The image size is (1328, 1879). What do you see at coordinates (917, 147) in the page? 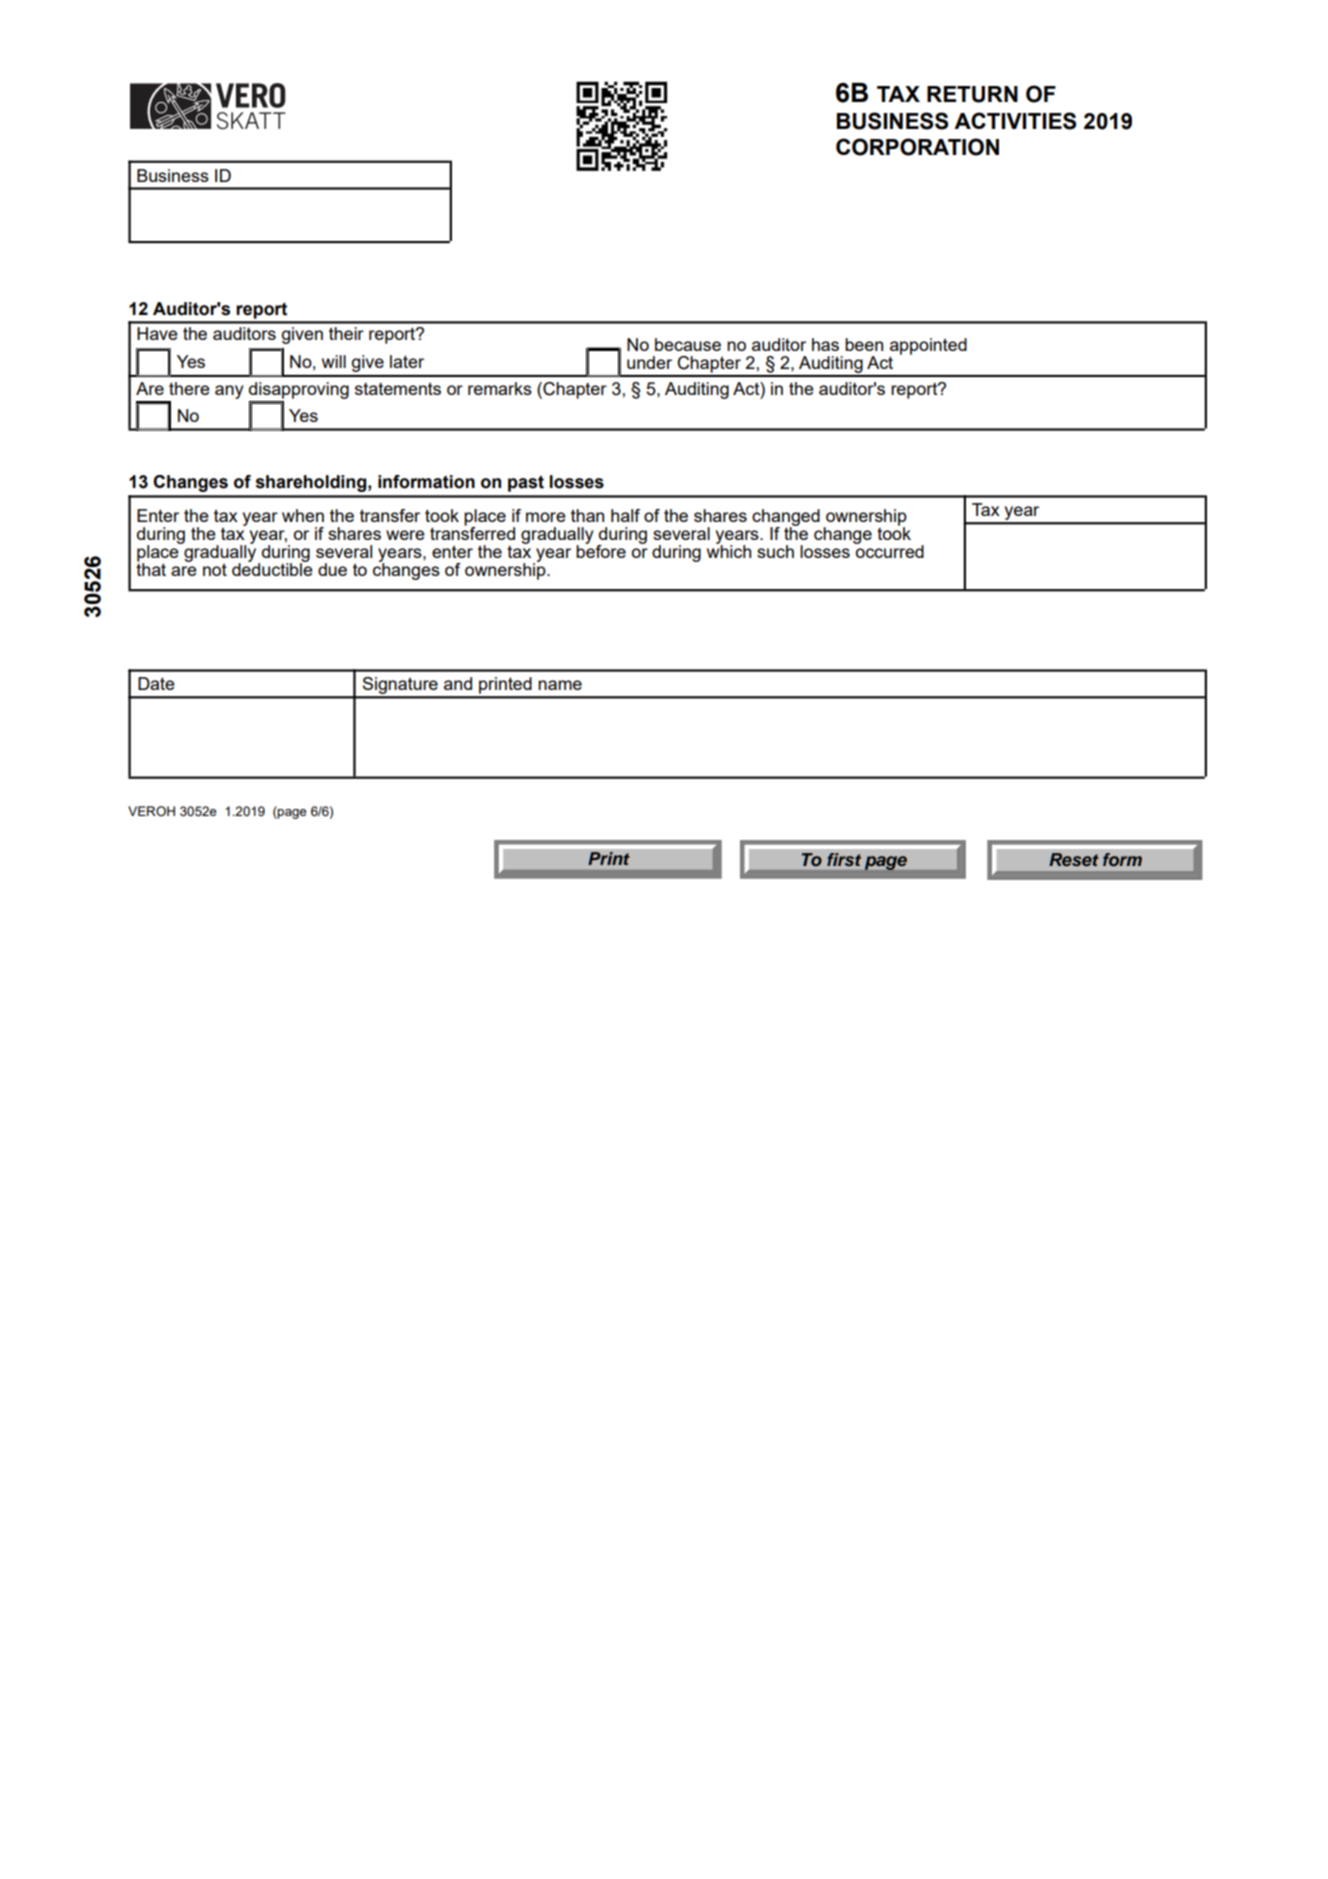
I see `CORPORATION` at bounding box center [917, 147].
